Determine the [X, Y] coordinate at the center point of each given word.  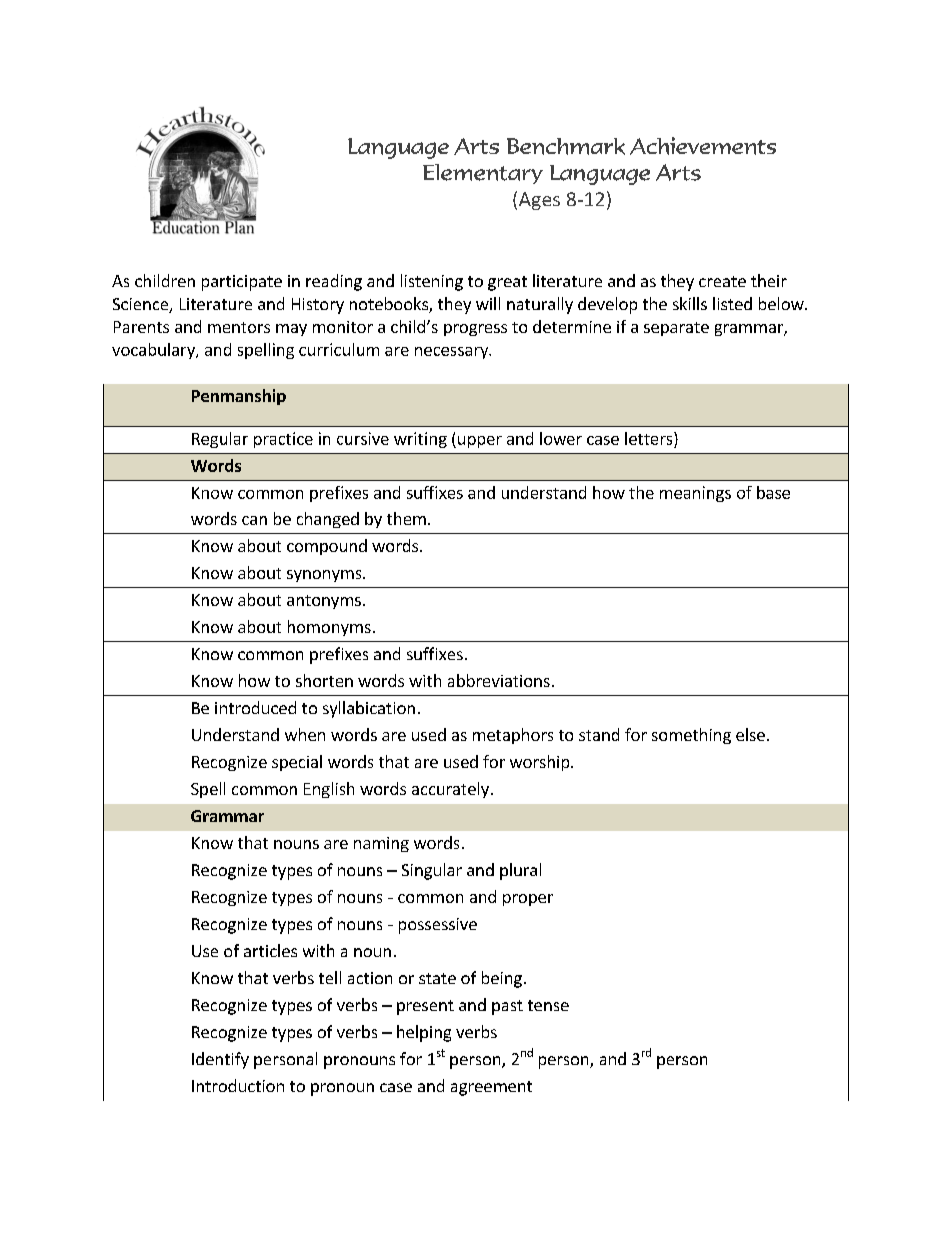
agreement [491, 1088]
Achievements [703, 146]
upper [478, 442]
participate [242, 283]
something [691, 736]
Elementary [483, 174]
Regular [220, 440]
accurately [450, 790]
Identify [220, 1060]
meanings [695, 494]
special [297, 763]
